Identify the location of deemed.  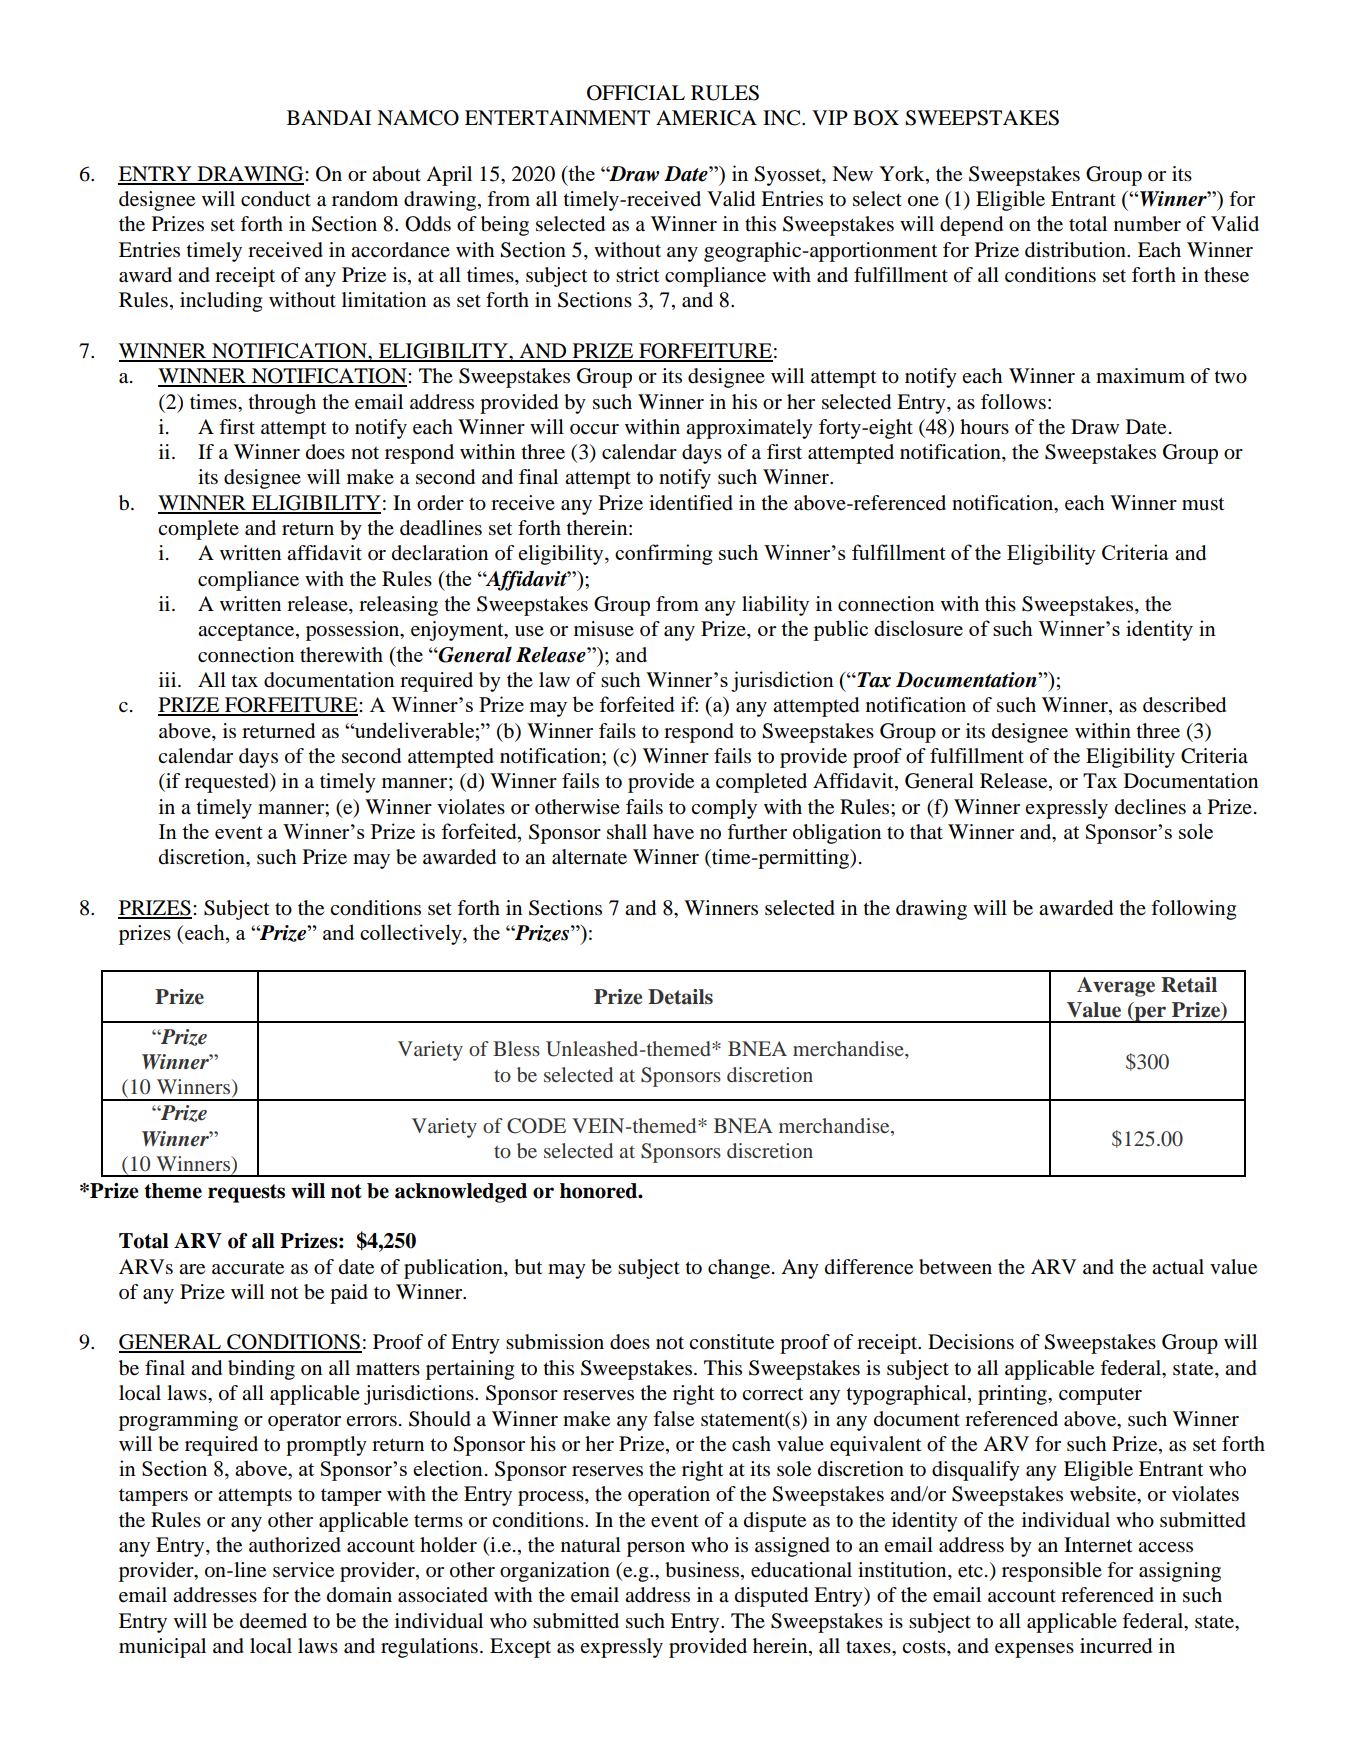
(273, 1621).
